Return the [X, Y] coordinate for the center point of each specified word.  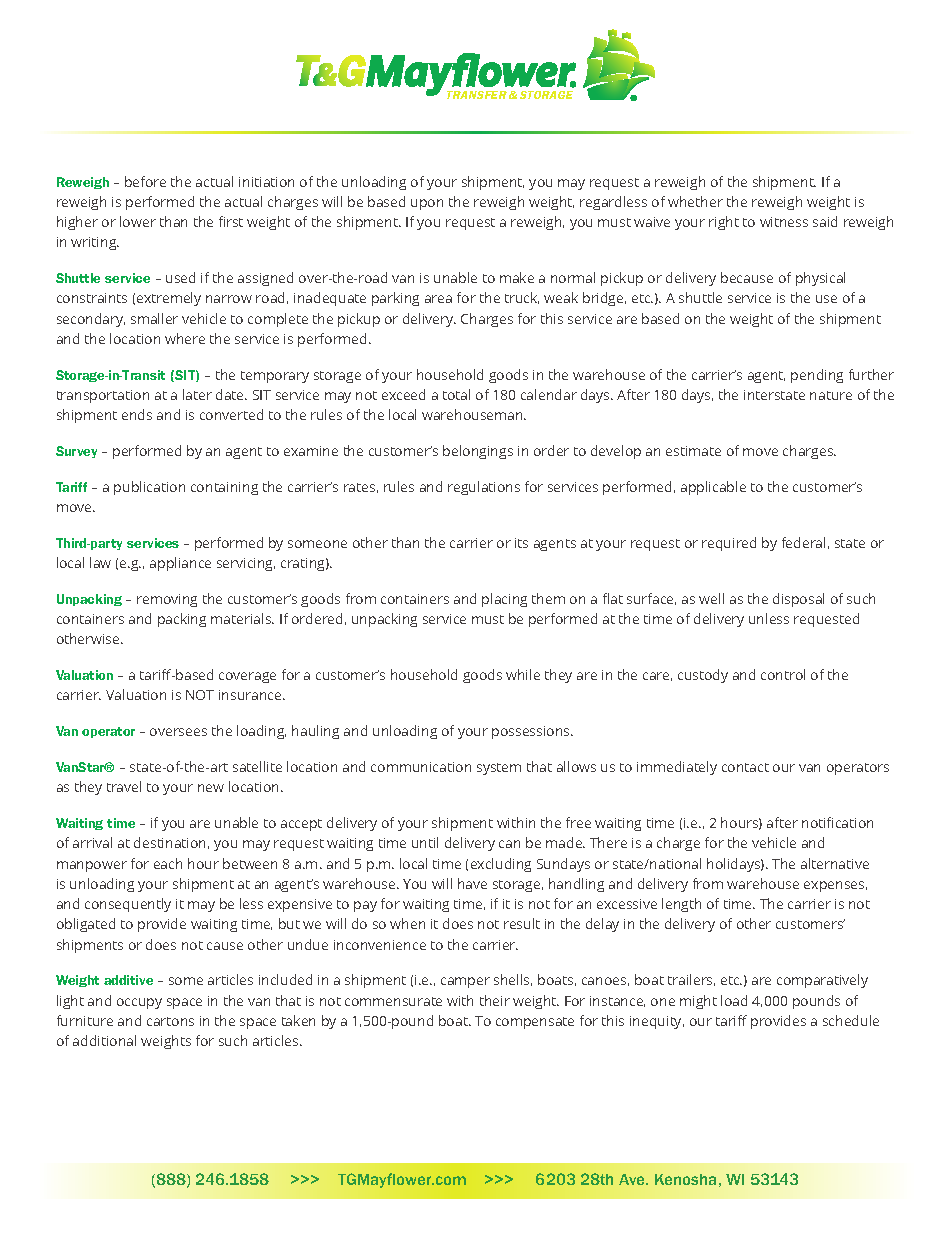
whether [695, 201]
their [495, 1000]
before [145, 181]
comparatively [822, 981]
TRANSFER [477, 95]
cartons [170, 1021]
